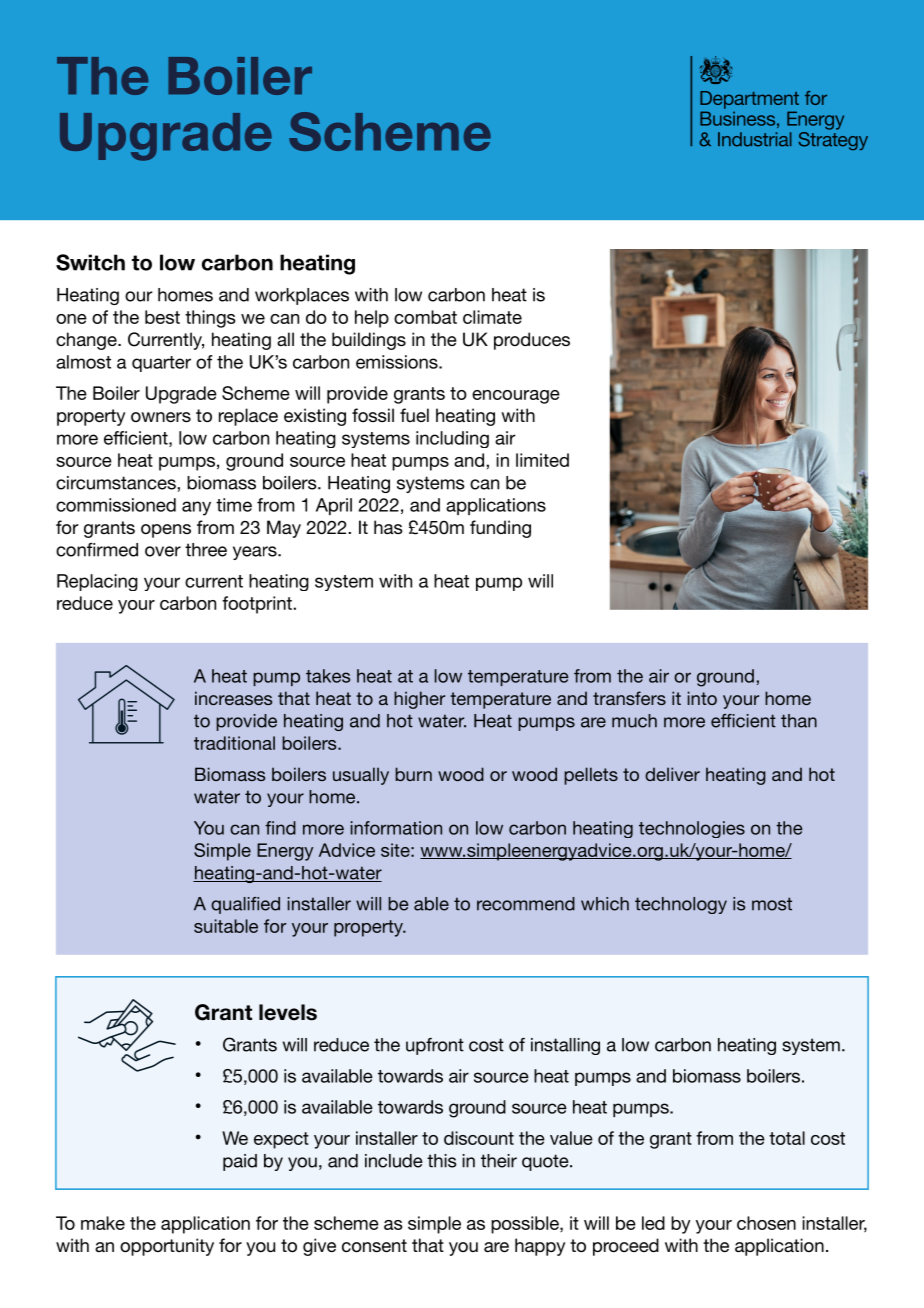 The width and height of the image is (924, 1308). Describe the element at coordinates (672, 774) in the image. I see `deliver` at that location.
